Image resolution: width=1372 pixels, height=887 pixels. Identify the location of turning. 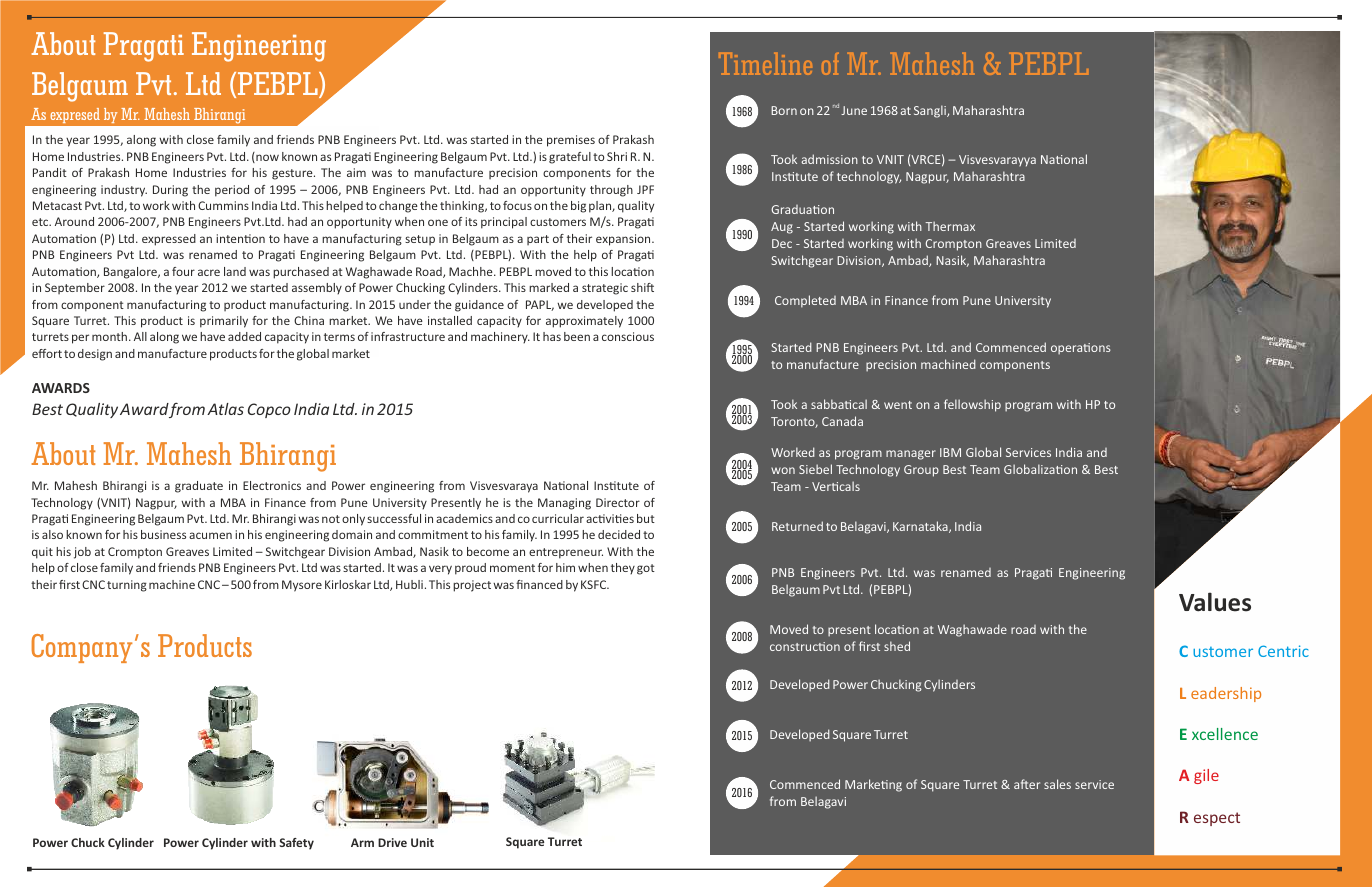
(127, 586).
